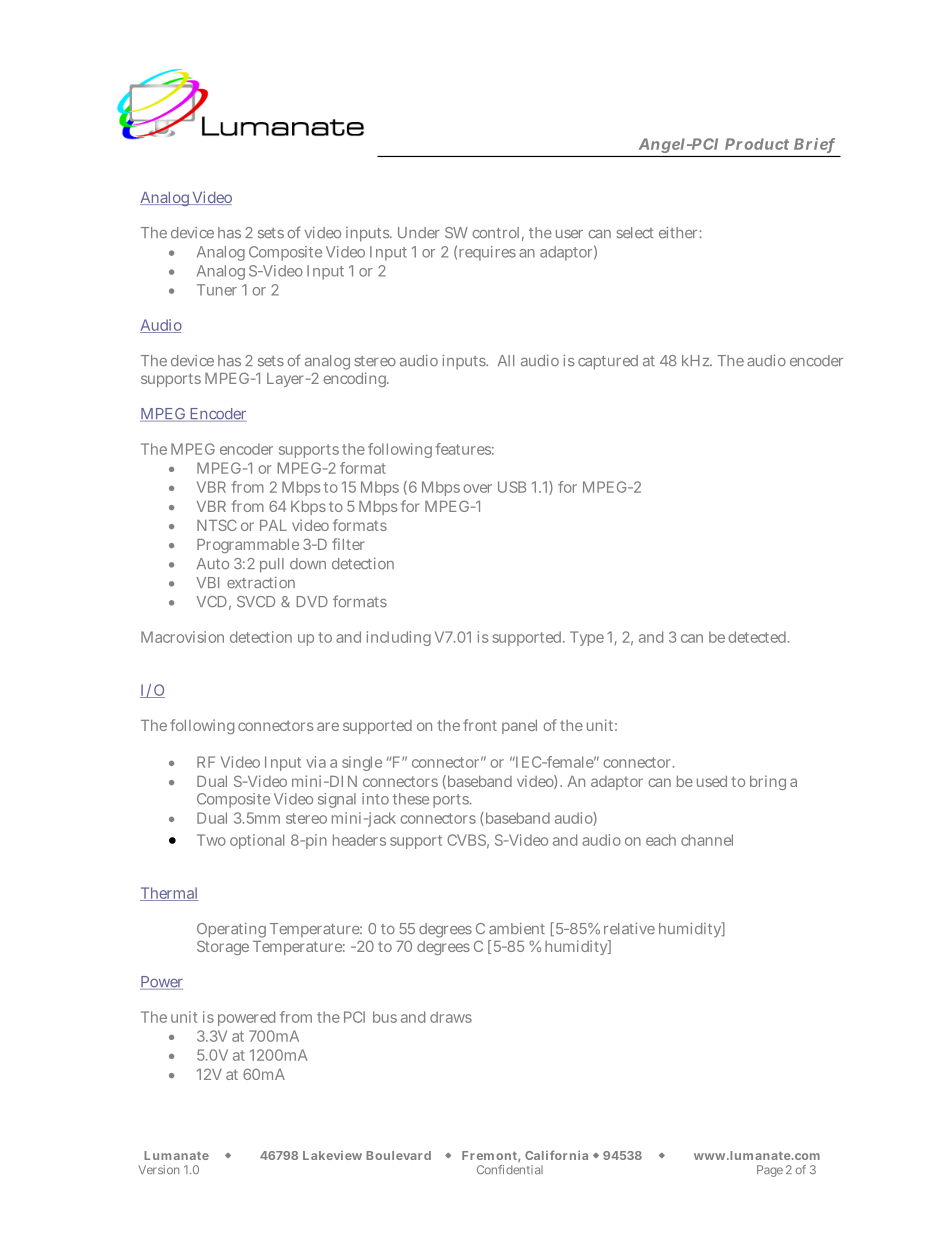 This screenshot has height=1233, width=952. Describe the element at coordinates (261, 583) in the screenshot. I see `extraction` at that location.
